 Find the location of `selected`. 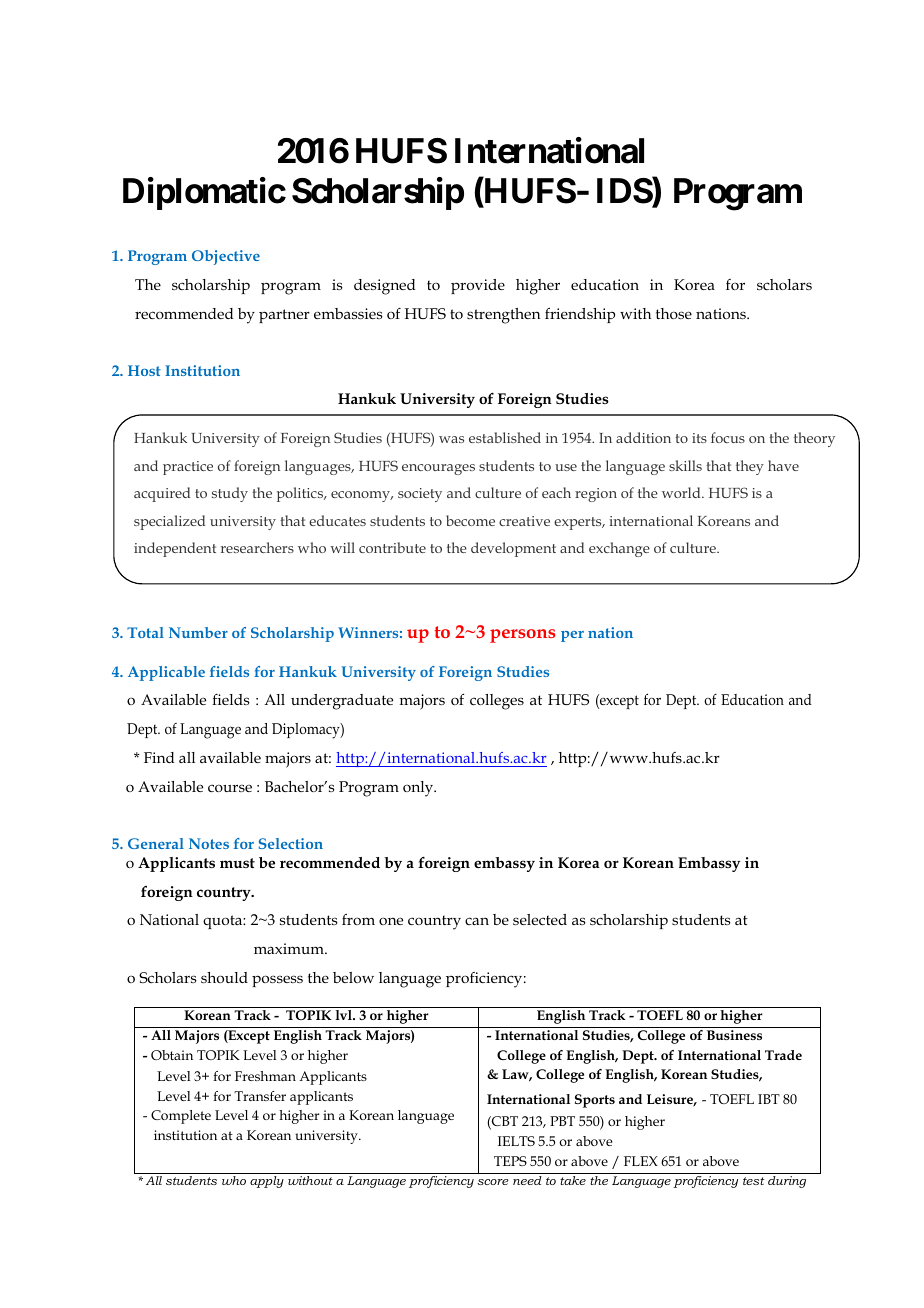

selected is located at coordinates (540, 919).
